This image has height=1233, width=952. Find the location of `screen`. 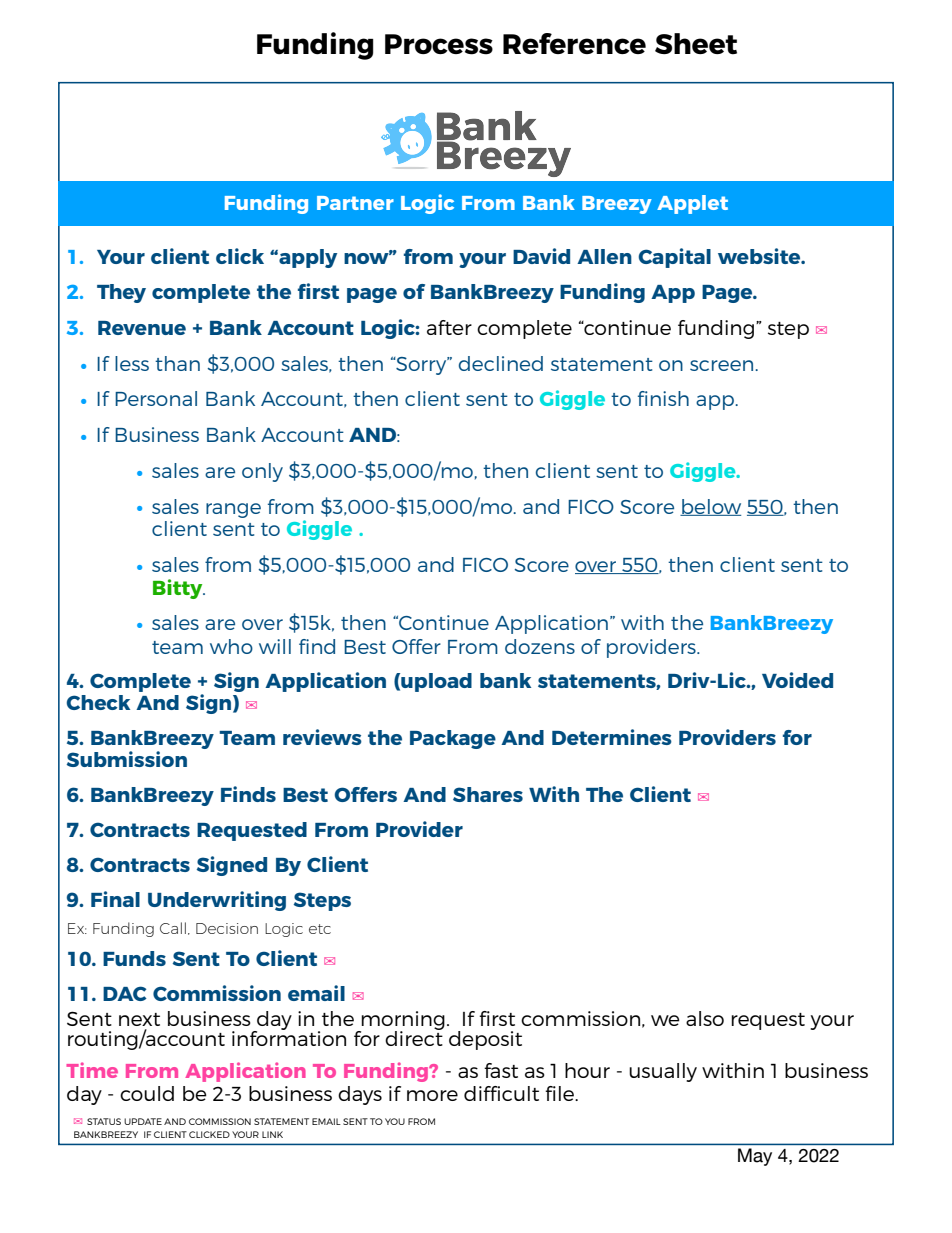

screen is located at coordinates (723, 365).
